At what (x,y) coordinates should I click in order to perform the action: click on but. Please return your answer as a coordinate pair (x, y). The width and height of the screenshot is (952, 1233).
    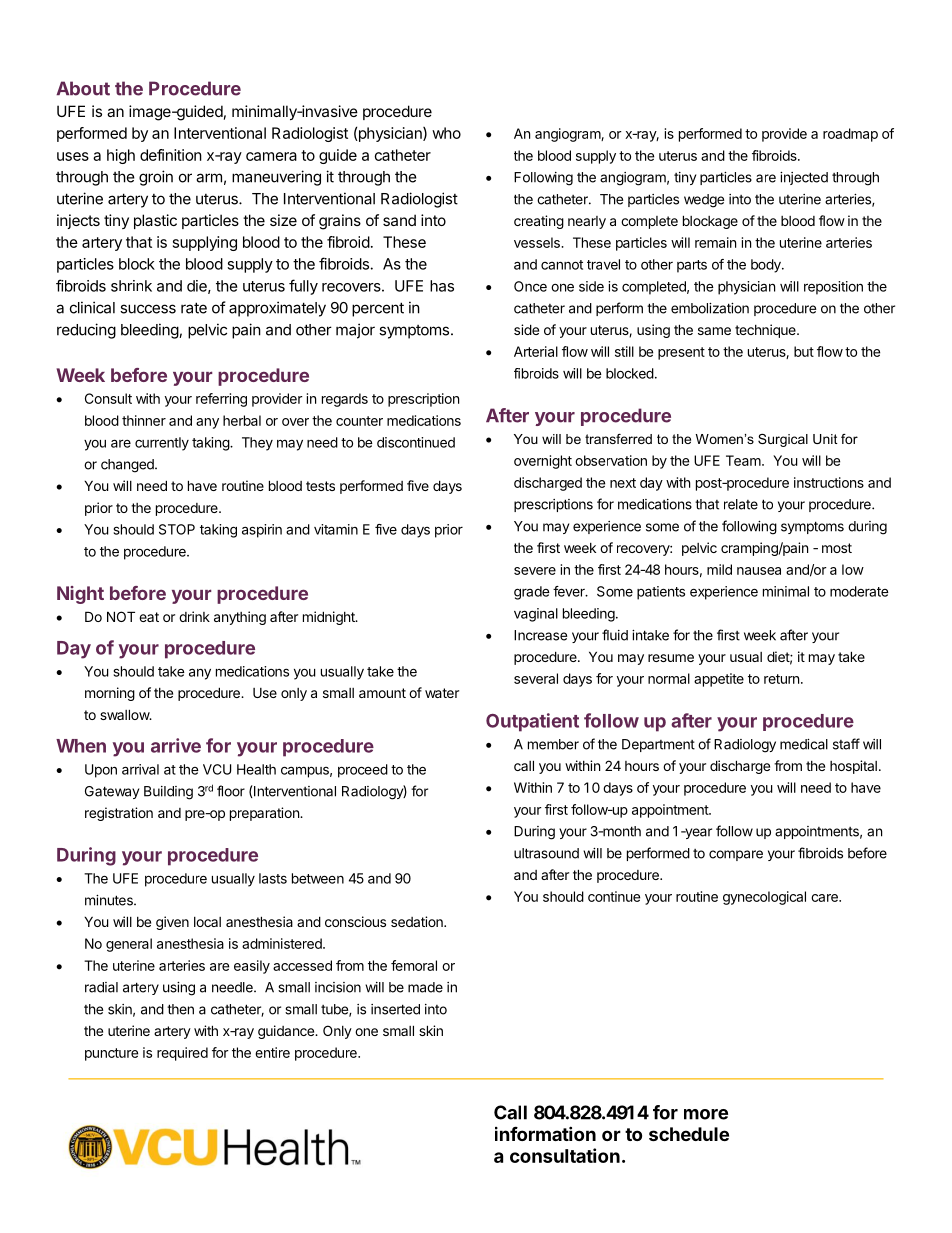
    Looking at the image, I should click on (804, 351).
